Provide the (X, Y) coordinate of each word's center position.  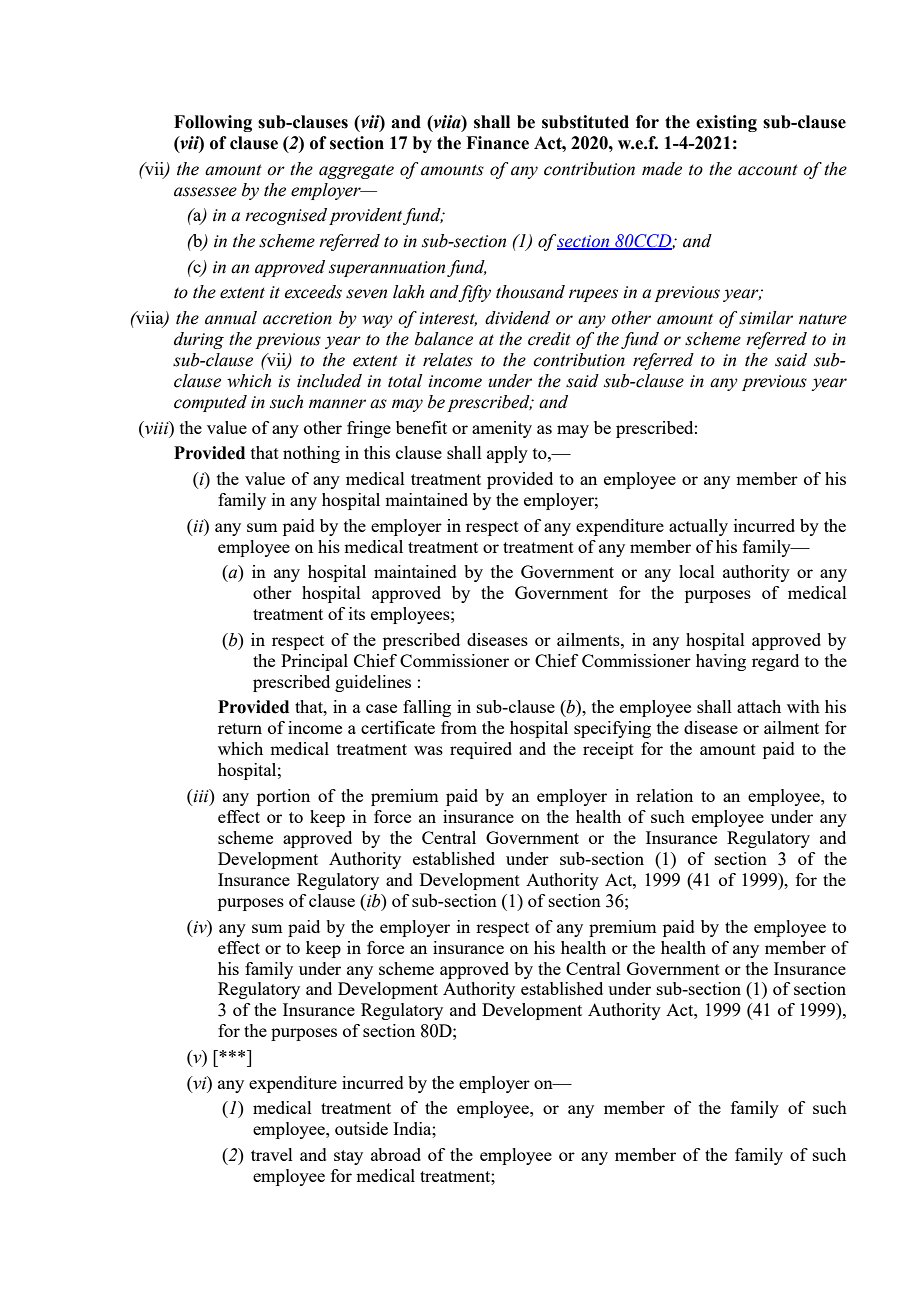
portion (283, 797)
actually (698, 527)
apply (507, 454)
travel (272, 1154)
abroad (396, 1154)
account (768, 170)
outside (361, 1128)
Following (213, 123)
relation (664, 795)
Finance (497, 143)
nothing (311, 454)
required (481, 750)
